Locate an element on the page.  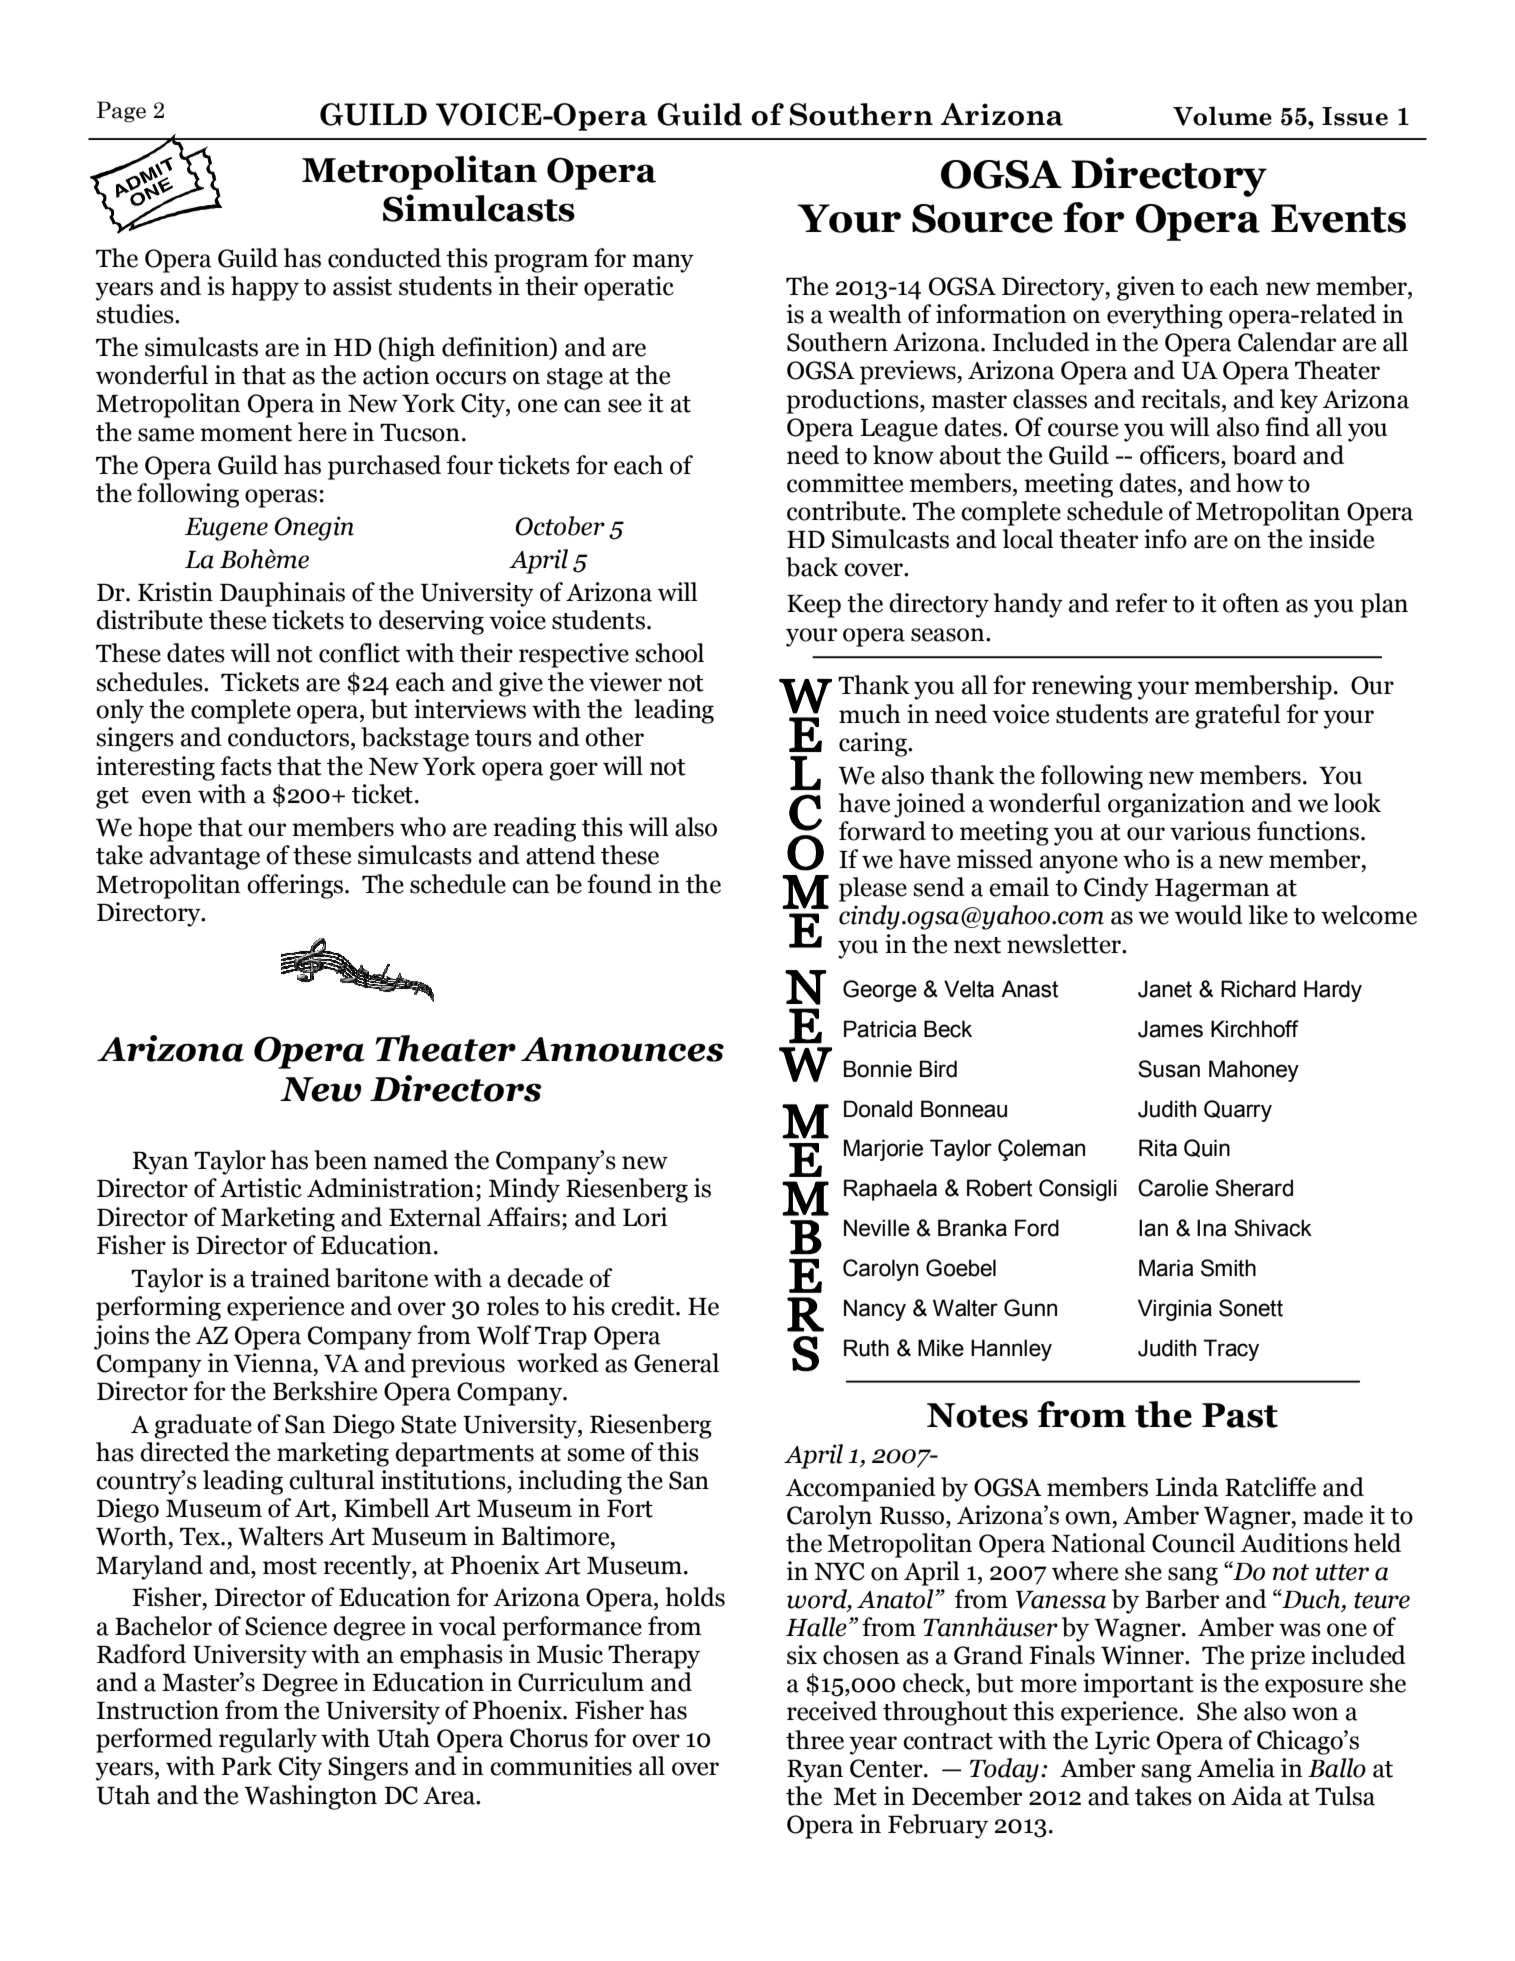
Park is located at coordinates (246, 1766).
